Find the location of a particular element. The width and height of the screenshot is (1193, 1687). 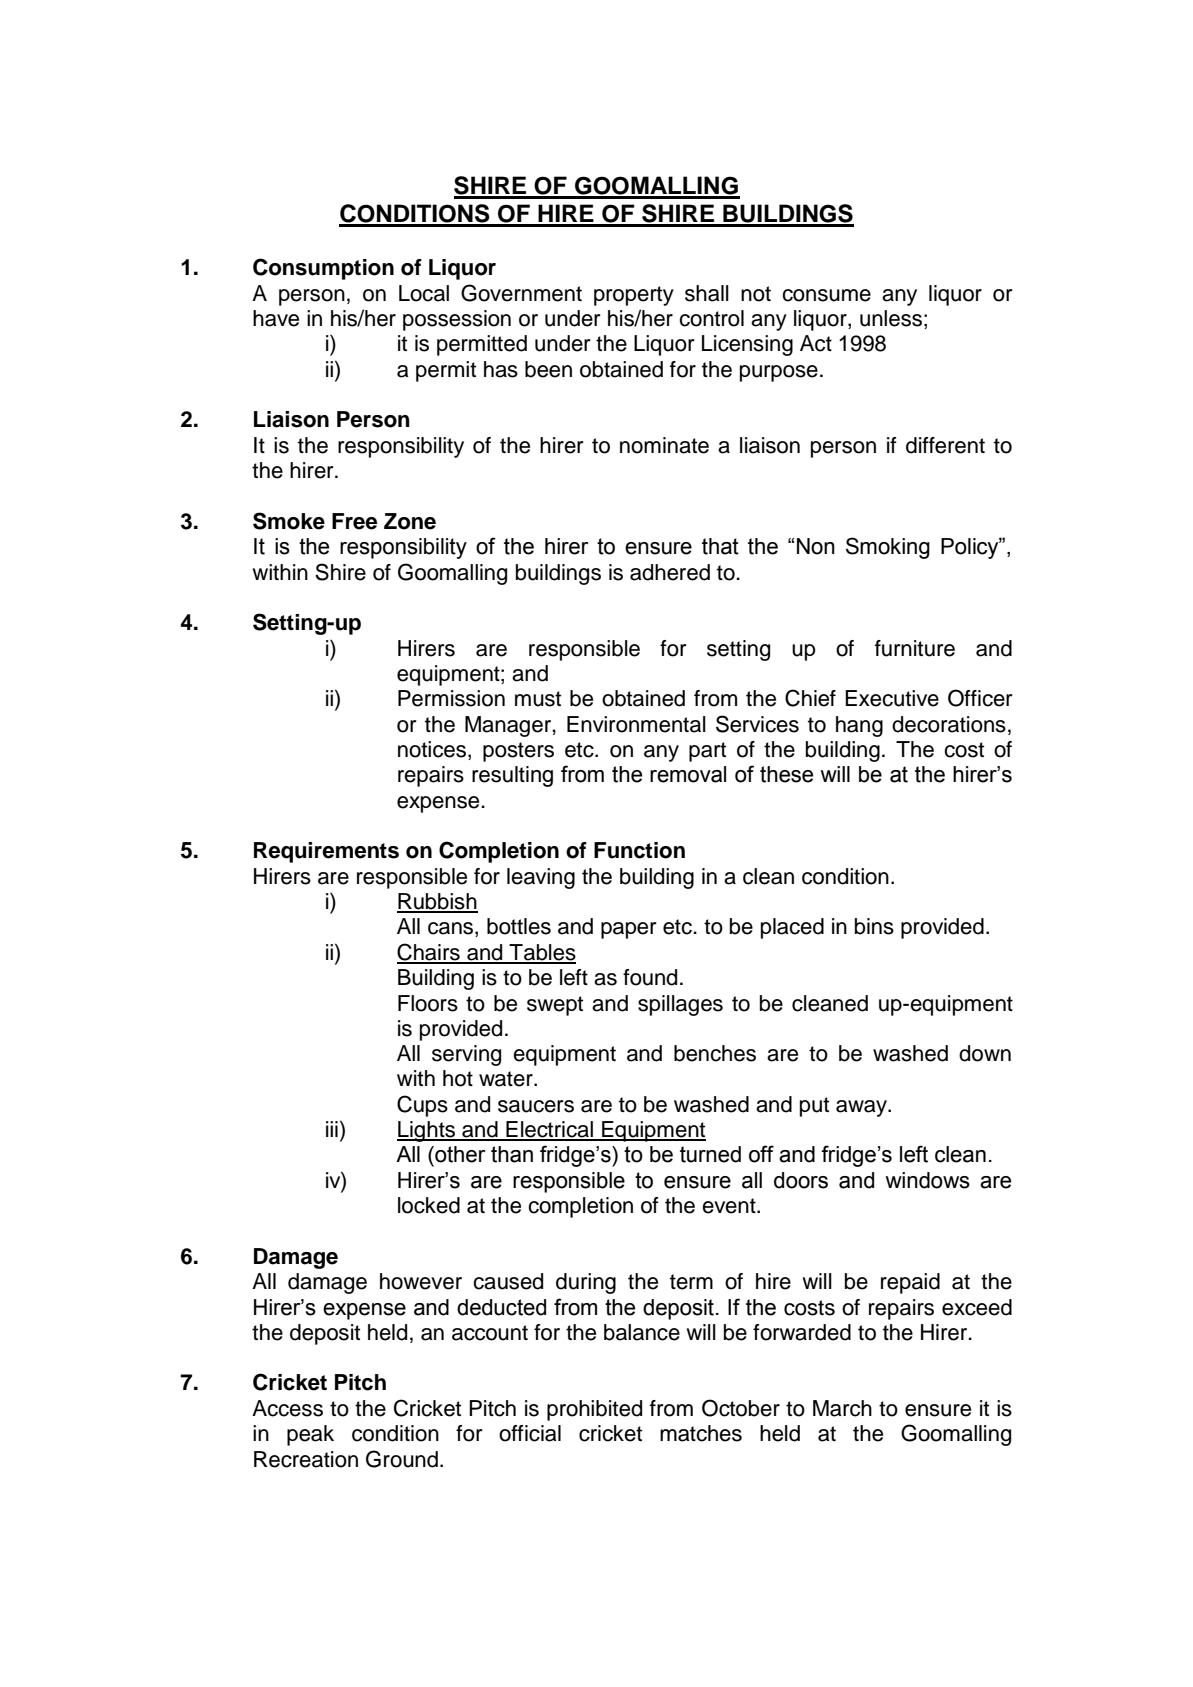

March is located at coordinates (842, 1408).
